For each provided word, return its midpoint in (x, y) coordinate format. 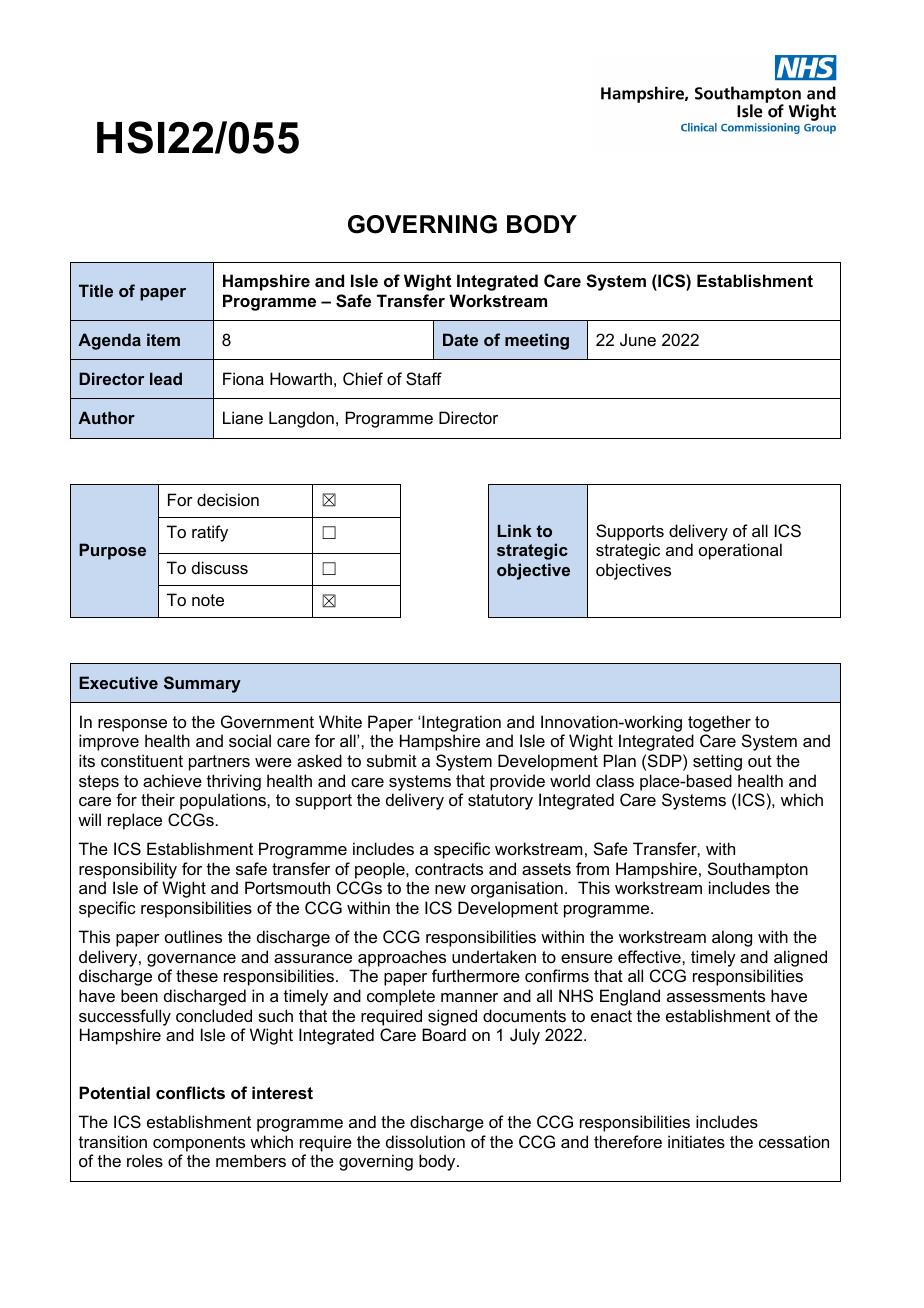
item (163, 339)
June (638, 339)
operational (740, 551)
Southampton (758, 870)
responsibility (128, 870)
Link (515, 530)
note (208, 600)
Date (460, 339)
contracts (449, 869)
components (199, 1144)
